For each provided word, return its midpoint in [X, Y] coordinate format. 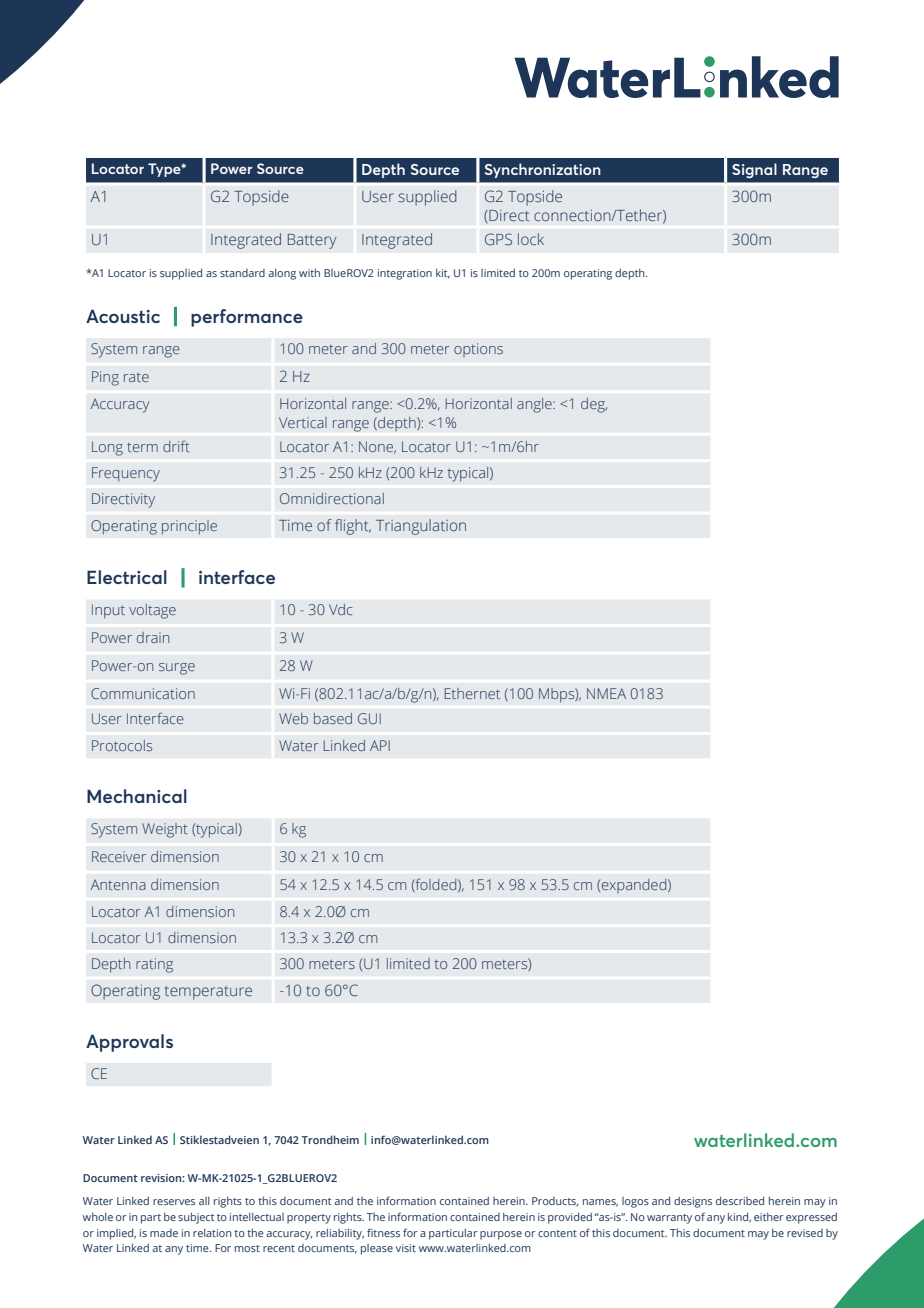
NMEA [606, 693]
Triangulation [421, 527]
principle [189, 527]
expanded [635, 886]
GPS [498, 239]
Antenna [118, 884]
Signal [754, 170]
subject [196, 1218]
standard [242, 273]
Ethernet [472, 693]
